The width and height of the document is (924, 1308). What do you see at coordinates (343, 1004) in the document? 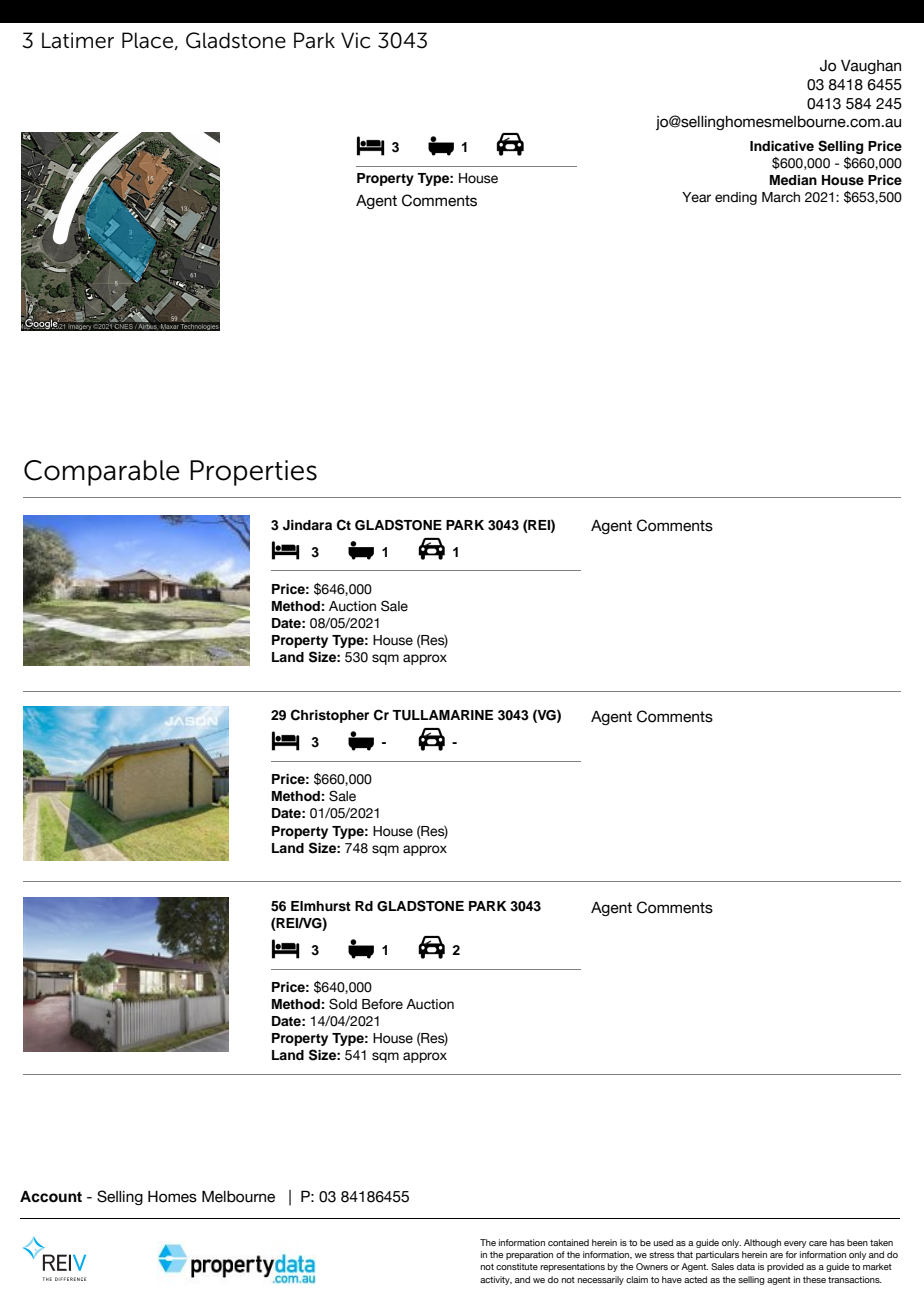
I see `Sold` at bounding box center [343, 1004].
